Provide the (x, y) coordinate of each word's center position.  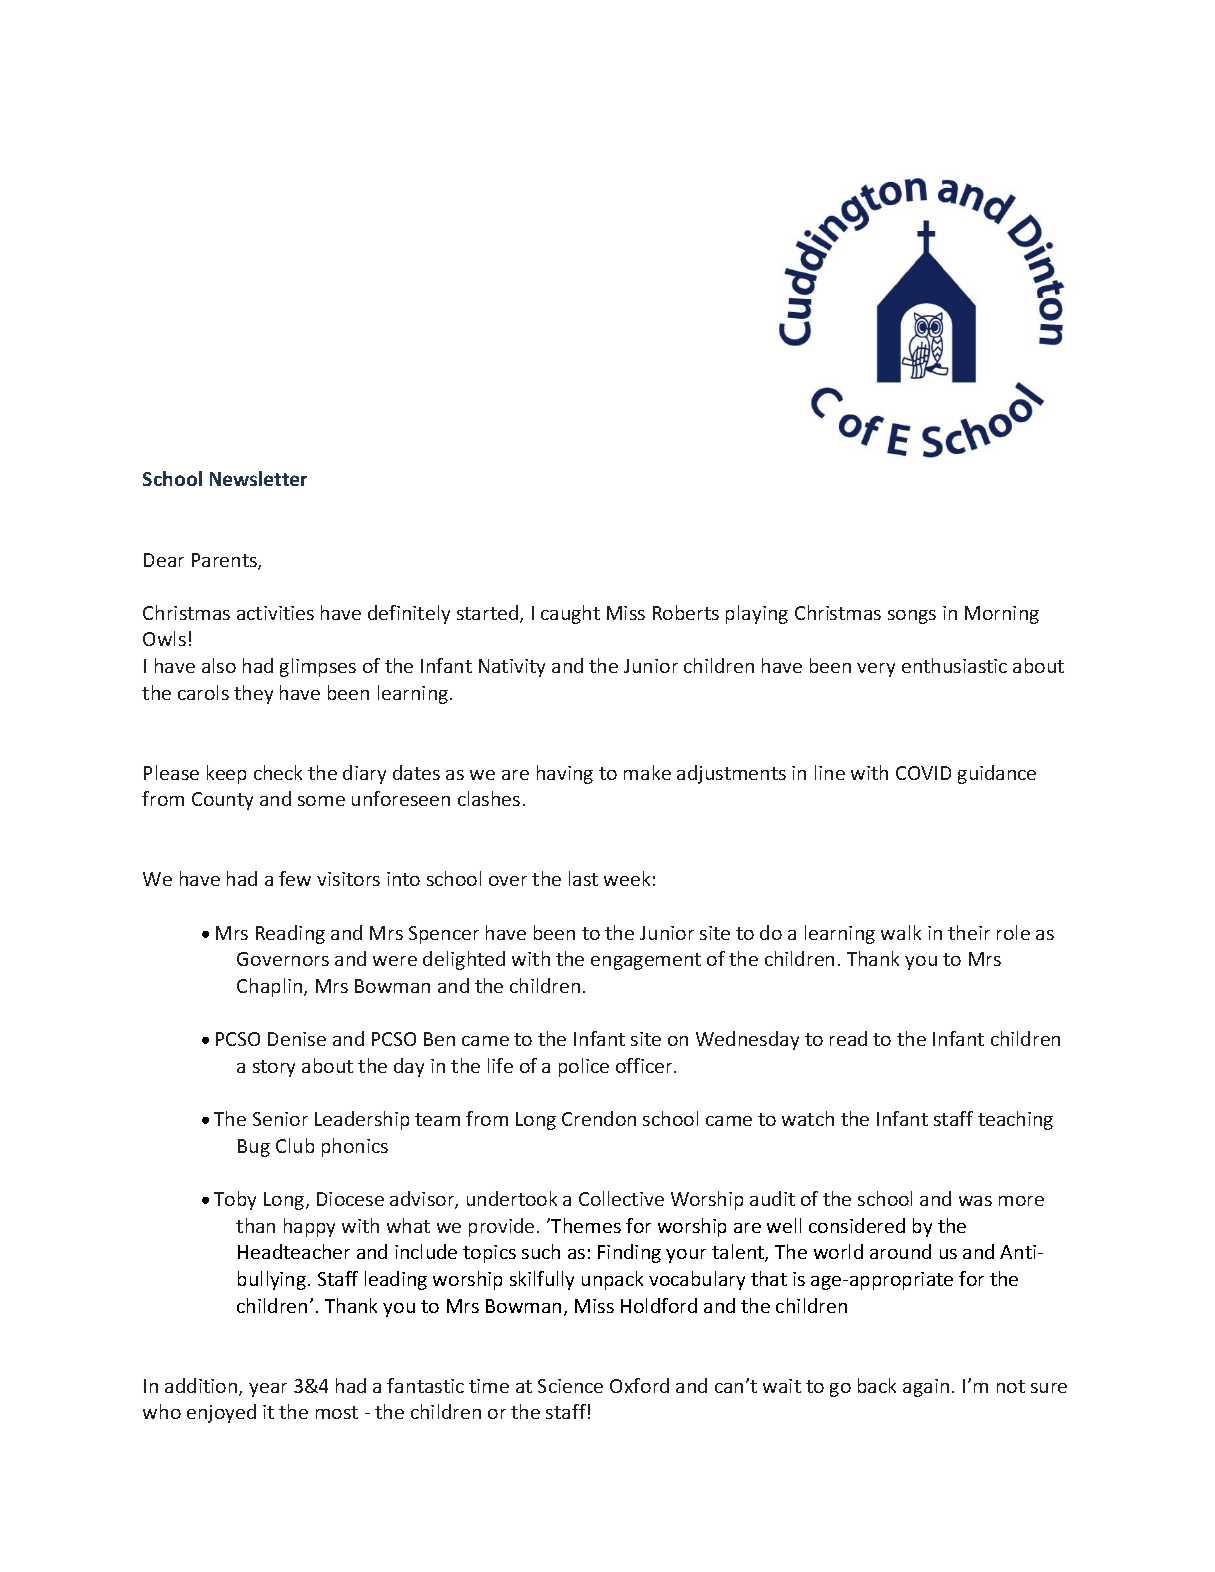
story (274, 1068)
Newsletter (258, 478)
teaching (1015, 1120)
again (926, 1388)
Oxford (639, 1385)
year (268, 1390)
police (584, 1067)
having (565, 774)
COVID (923, 773)
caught (570, 614)
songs (912, 617)
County (222, 801)
